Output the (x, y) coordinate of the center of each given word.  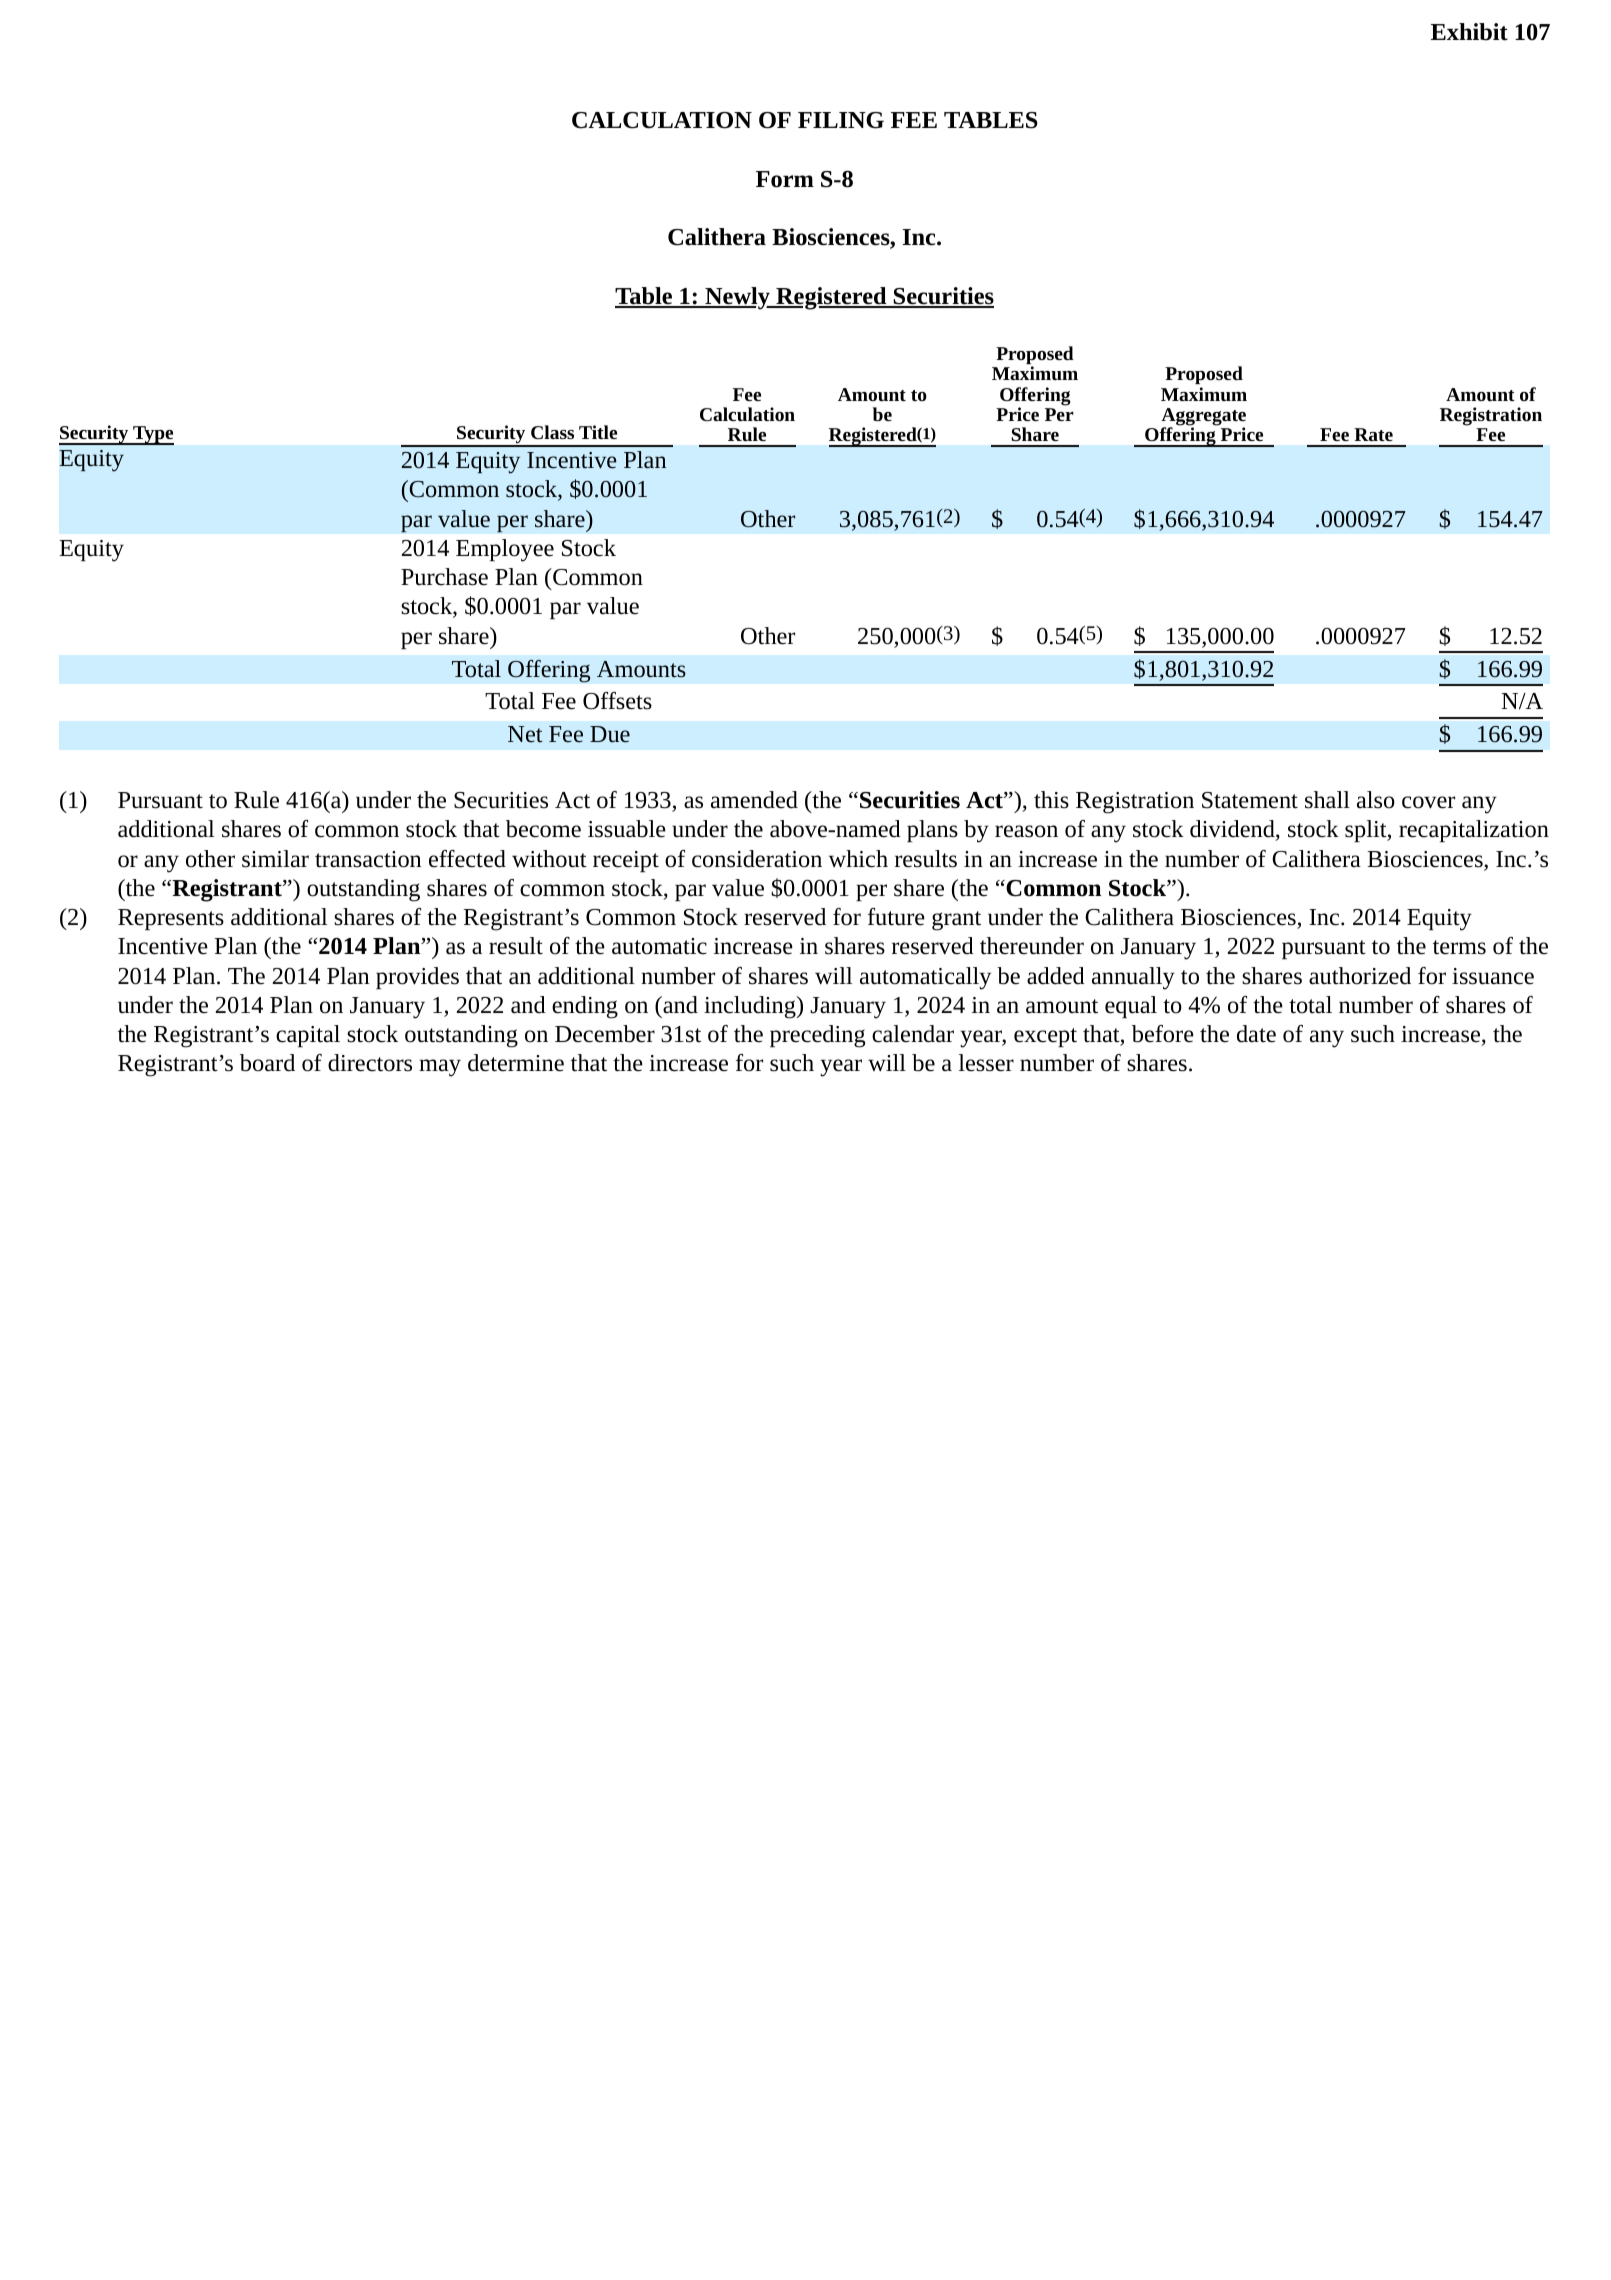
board (267, 1063)
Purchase (444, 577)
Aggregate (1203, 418)
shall (1327, 800)
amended (754, 800)
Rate (1373, 434)
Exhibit (1469, 32)
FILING (841, 120)
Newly (737, 298)
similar (275, 859)
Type (152, 435)
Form (785, 179)
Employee (505, 550)
